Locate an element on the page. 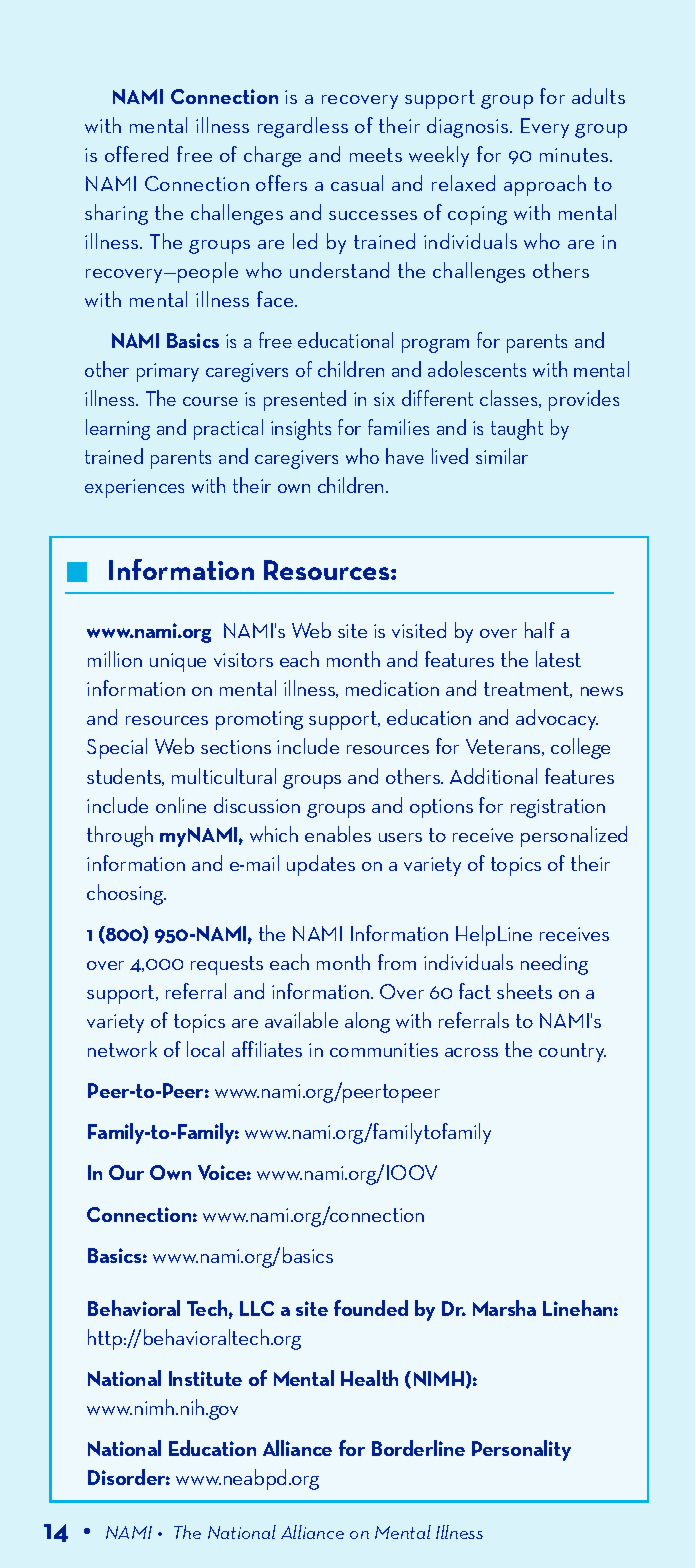 Image resolution: width=696 pixels, height=1568 pixels. offered is located at coordinates (136, 154).
